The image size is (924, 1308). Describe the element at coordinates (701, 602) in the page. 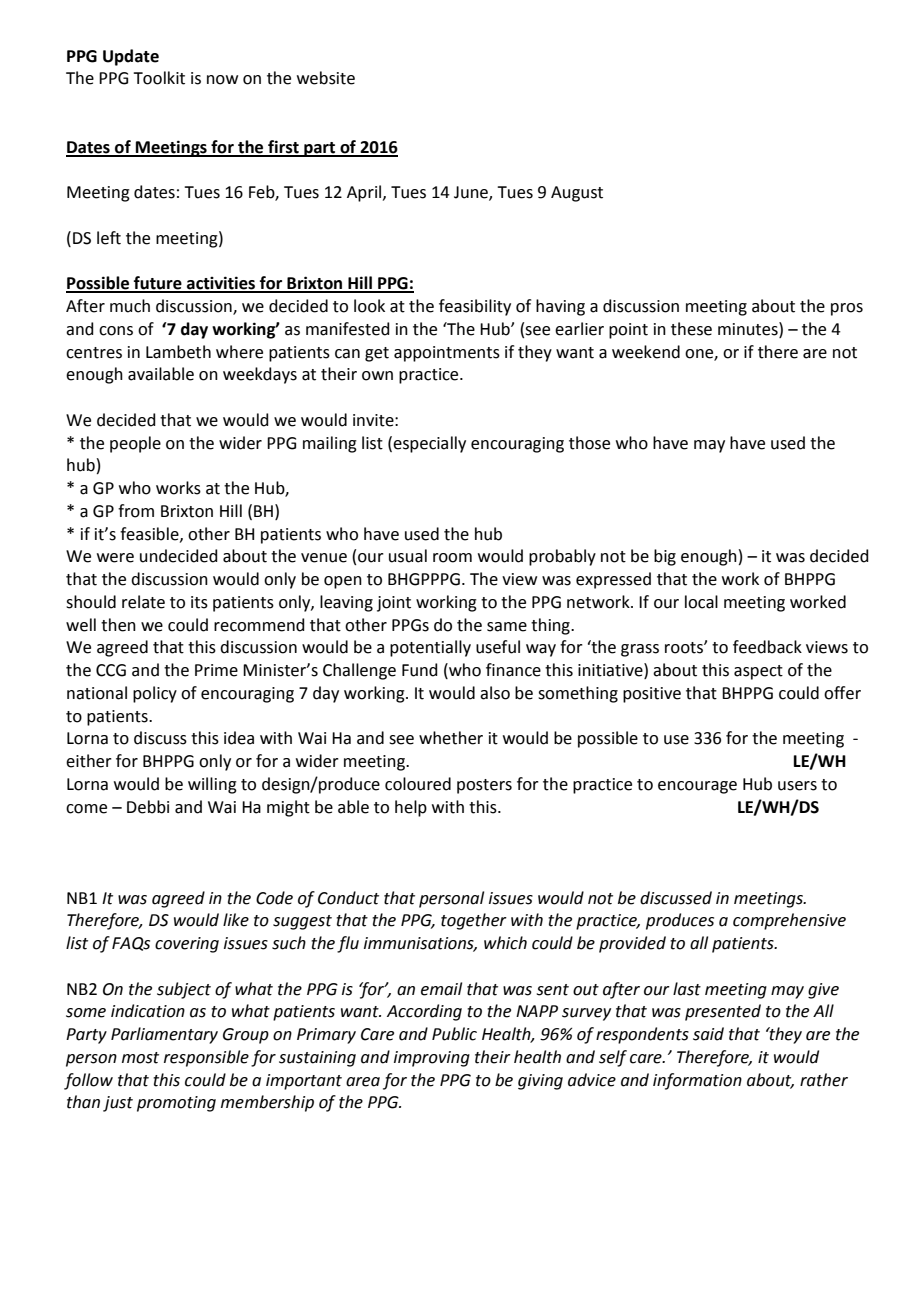

I see `local` at that location.
